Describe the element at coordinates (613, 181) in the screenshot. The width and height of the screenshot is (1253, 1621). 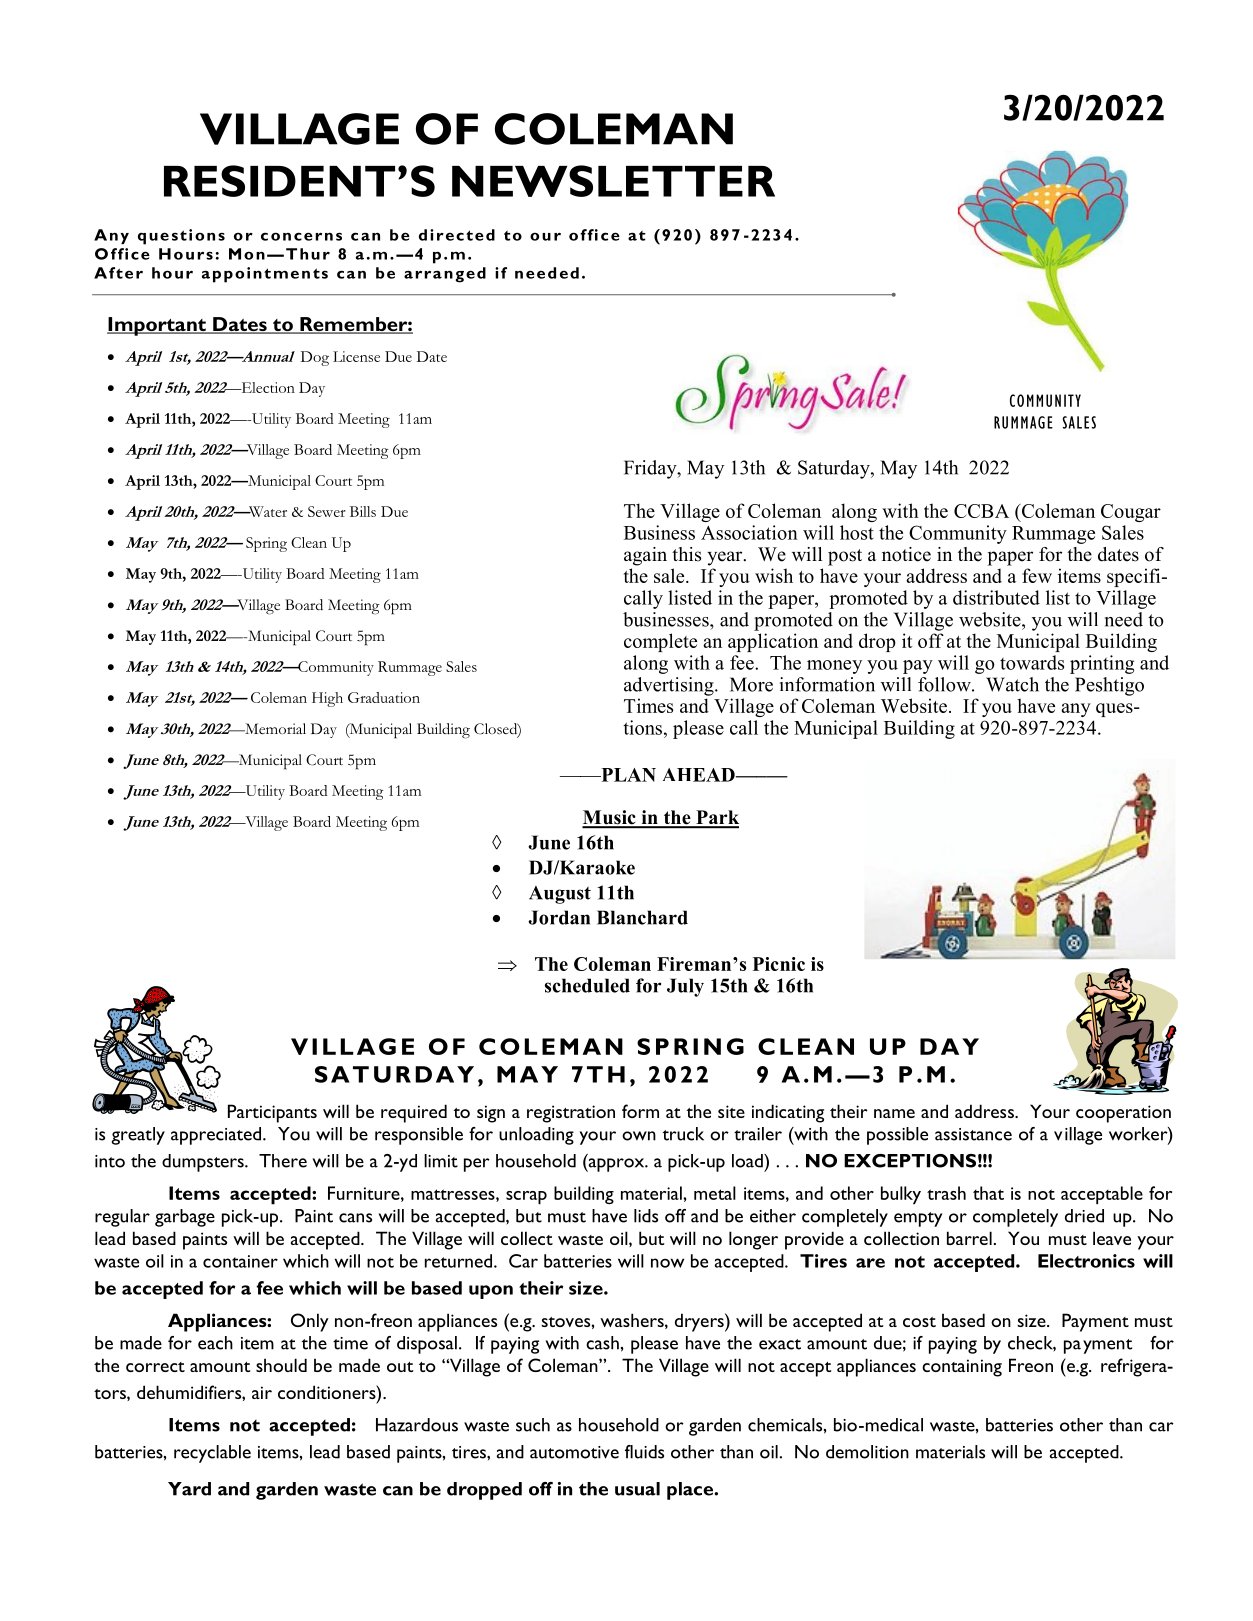
I see `NEWSLETTER` at that location.
